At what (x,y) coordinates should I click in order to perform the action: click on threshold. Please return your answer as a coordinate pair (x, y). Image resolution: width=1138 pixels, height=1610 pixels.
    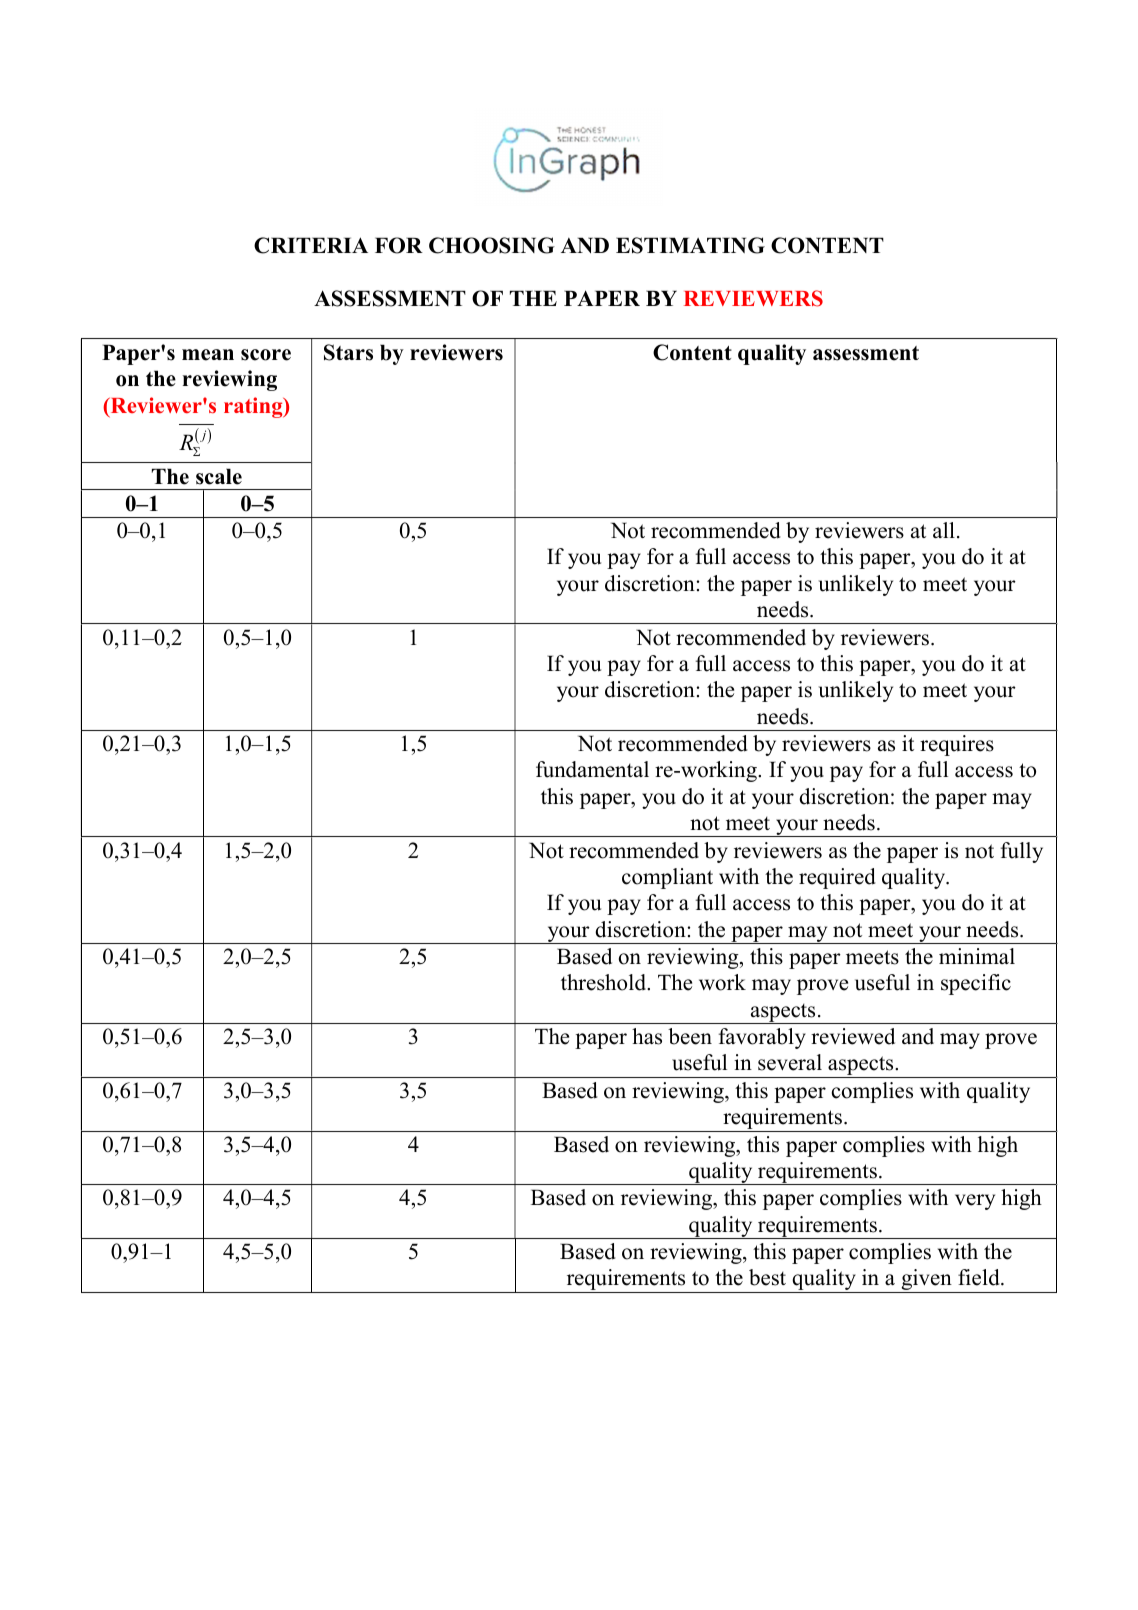
    Looking at the image, I should click on (605, 982).
